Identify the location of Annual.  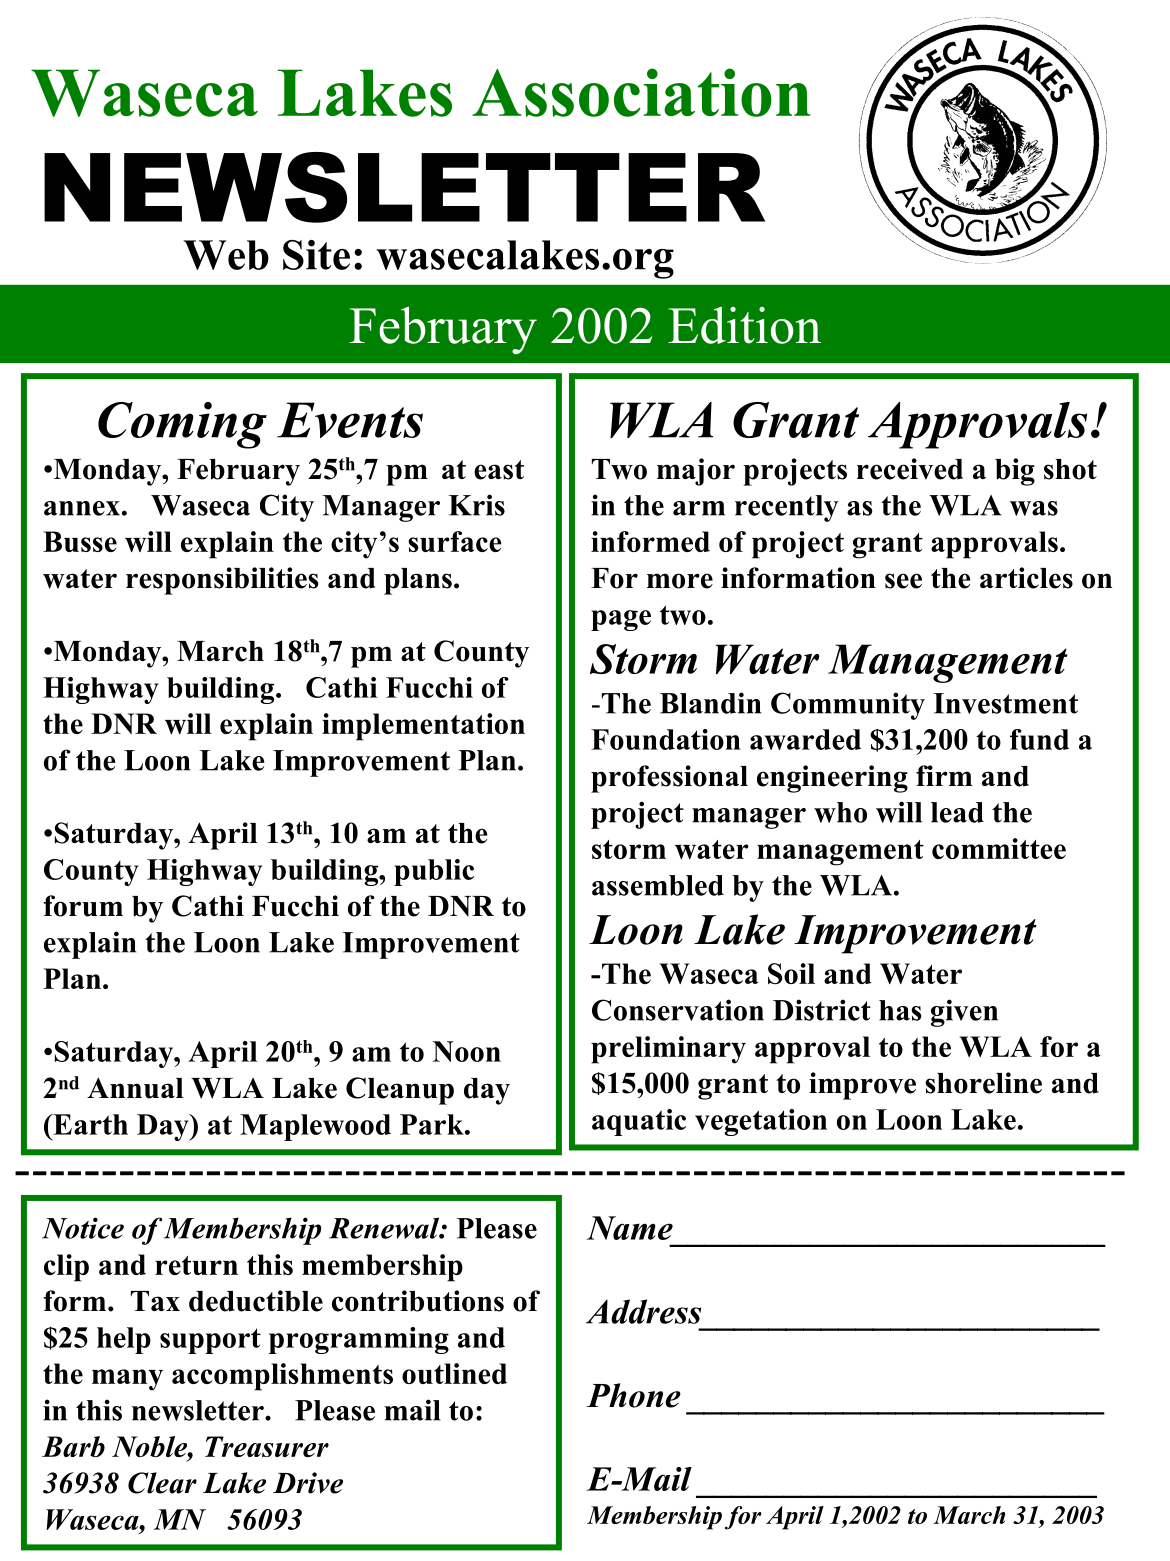
(135, 1088).
